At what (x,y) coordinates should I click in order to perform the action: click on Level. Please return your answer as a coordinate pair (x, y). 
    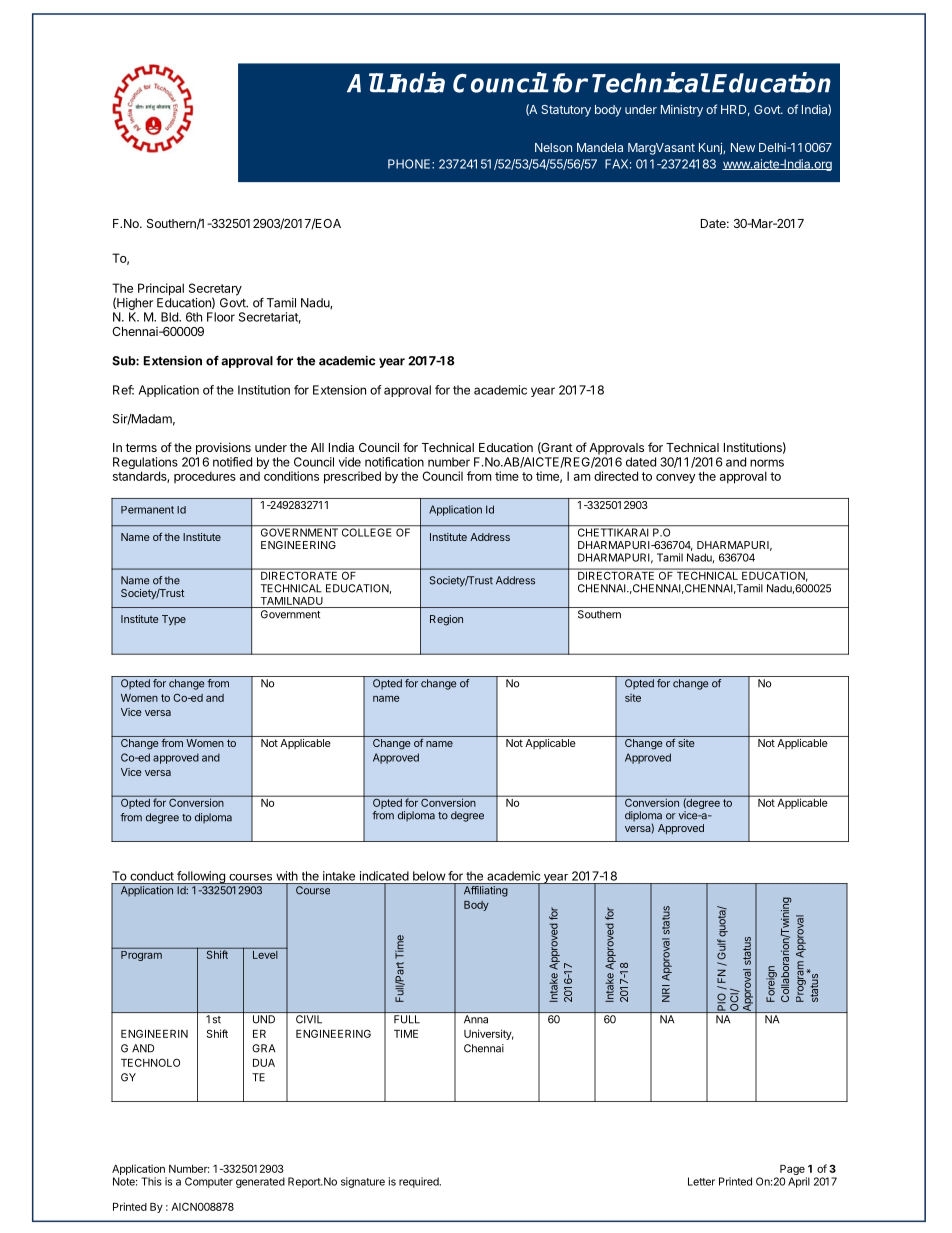
    Looking at the image, I should click on (265, 953).
